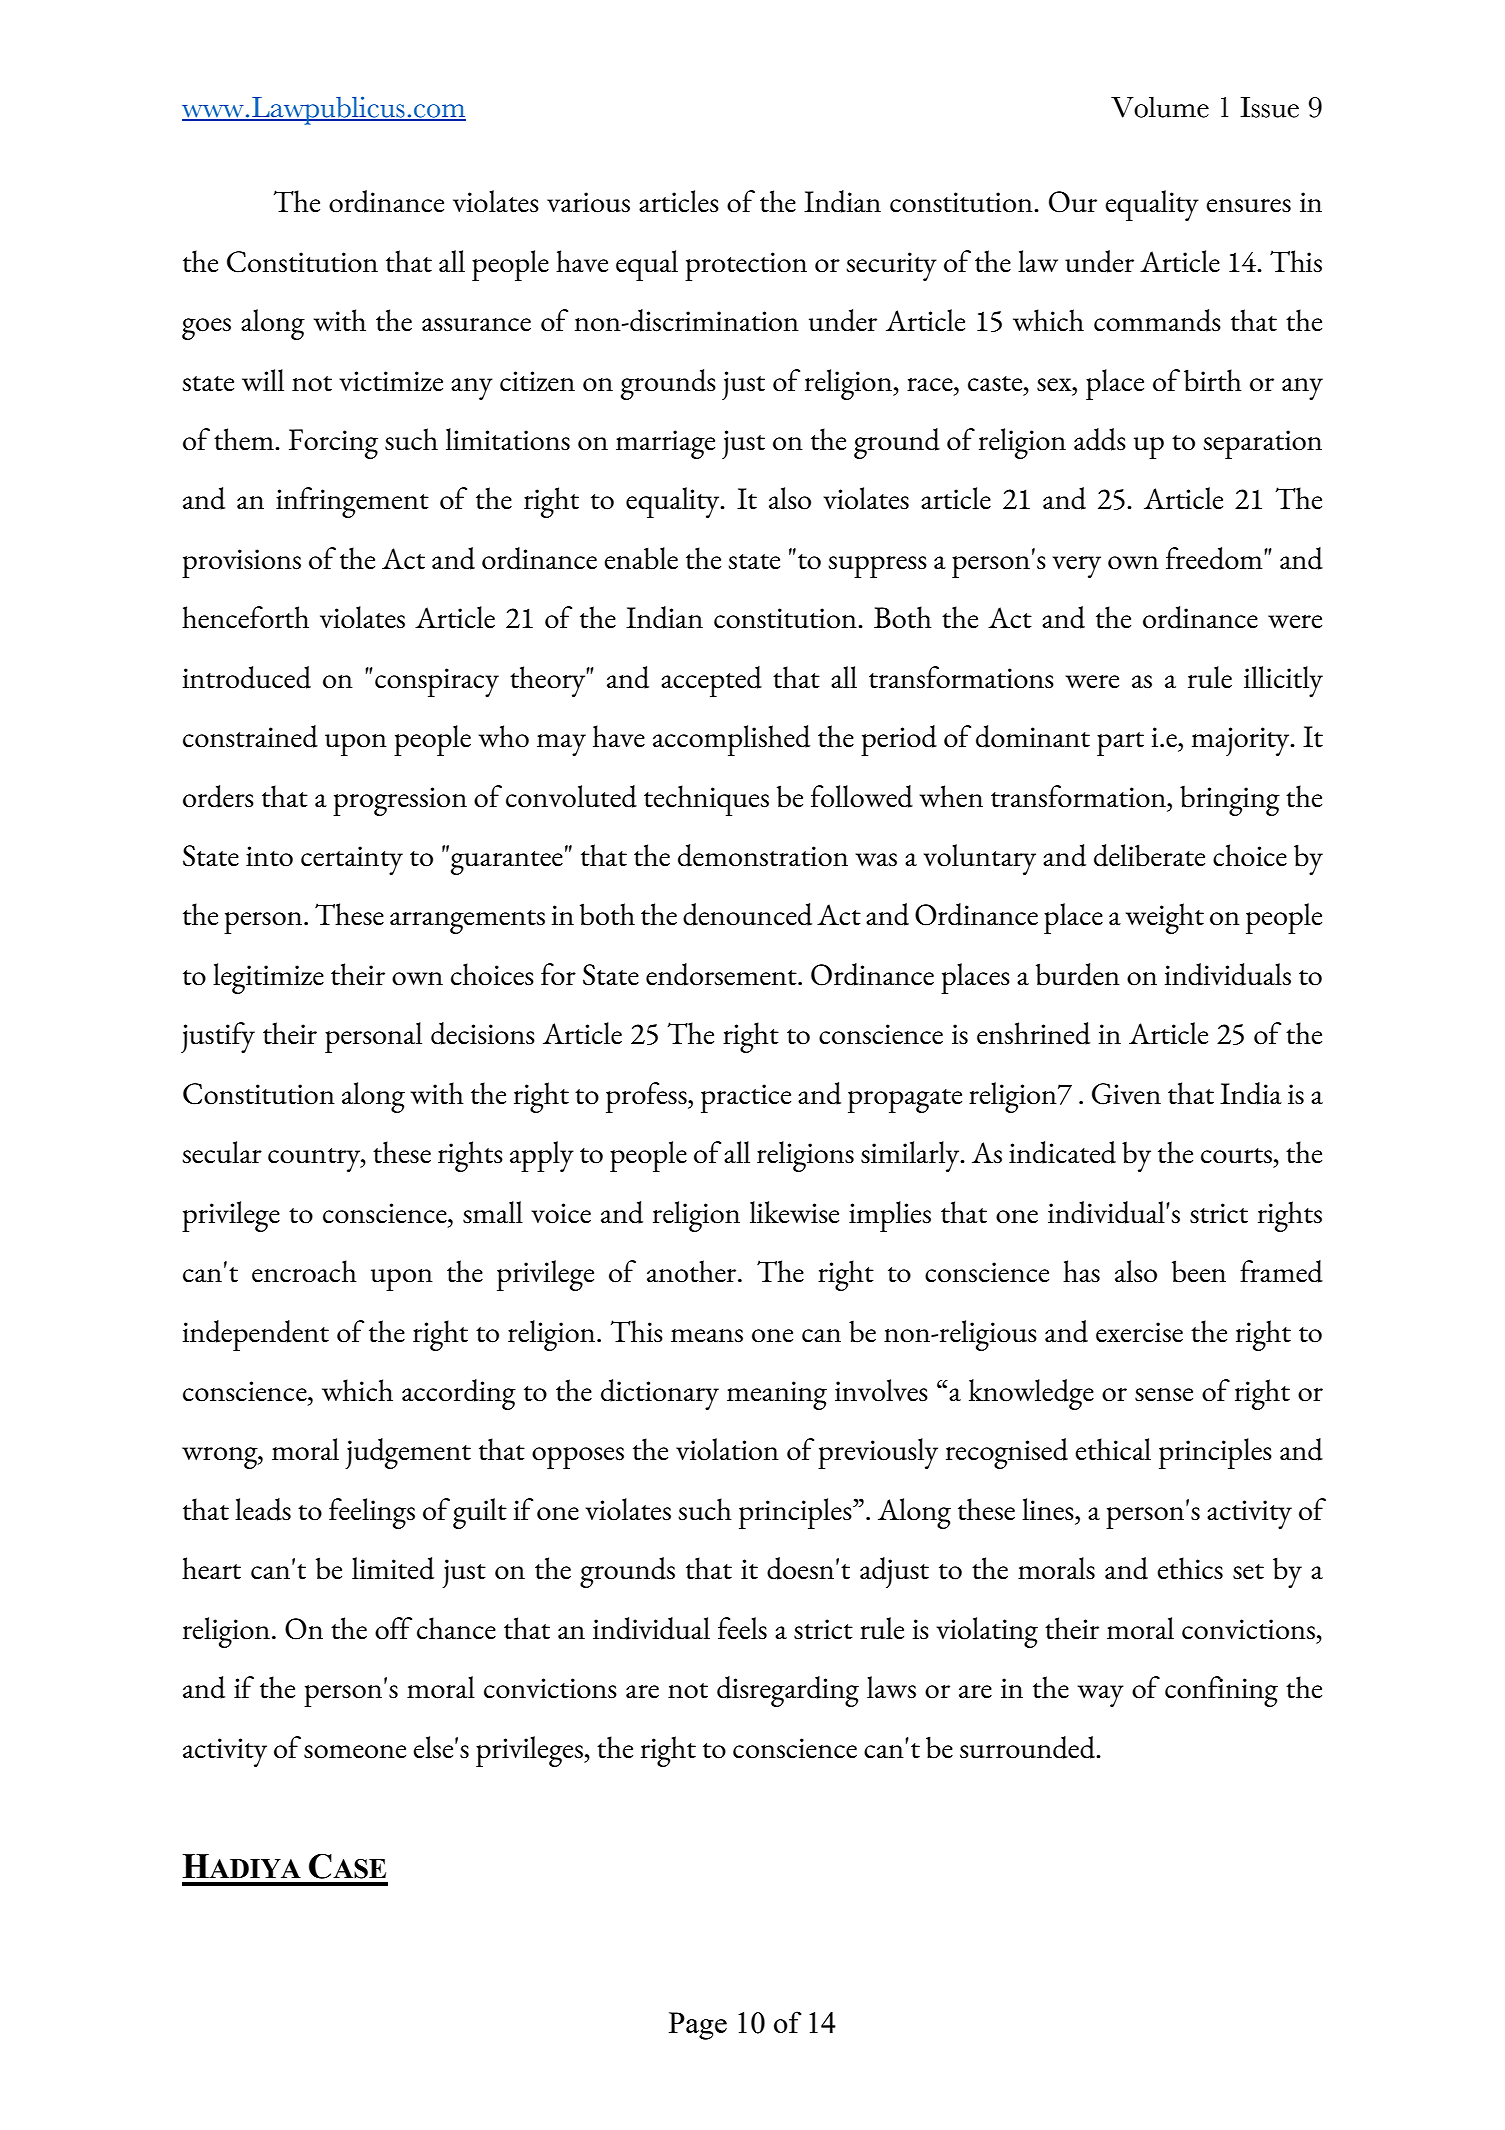  Describe the element at coordinates (400, 801) in the document. I see `progression` at that location.
